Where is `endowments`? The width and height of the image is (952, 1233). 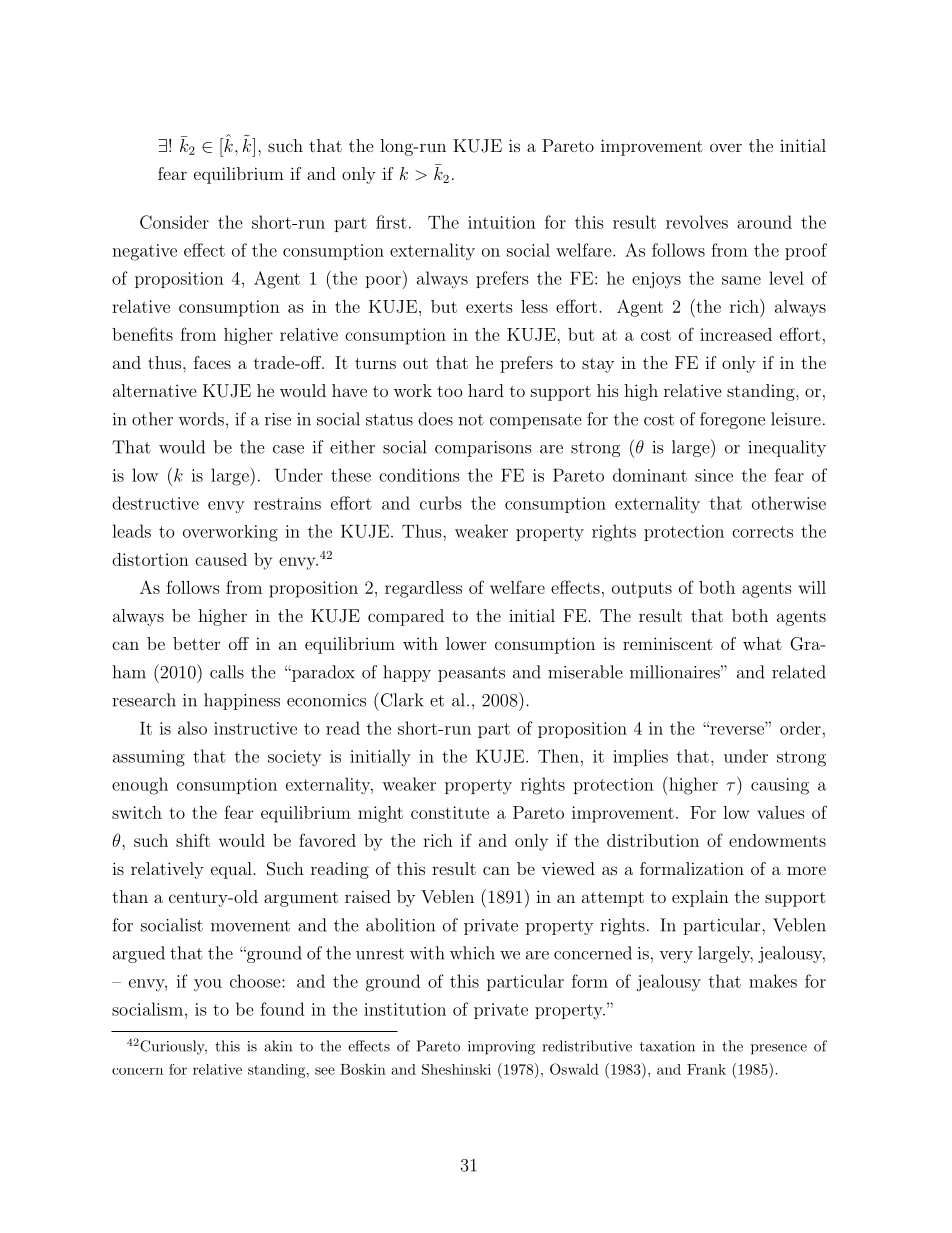
endowments is located at coordinates (777, 840).
